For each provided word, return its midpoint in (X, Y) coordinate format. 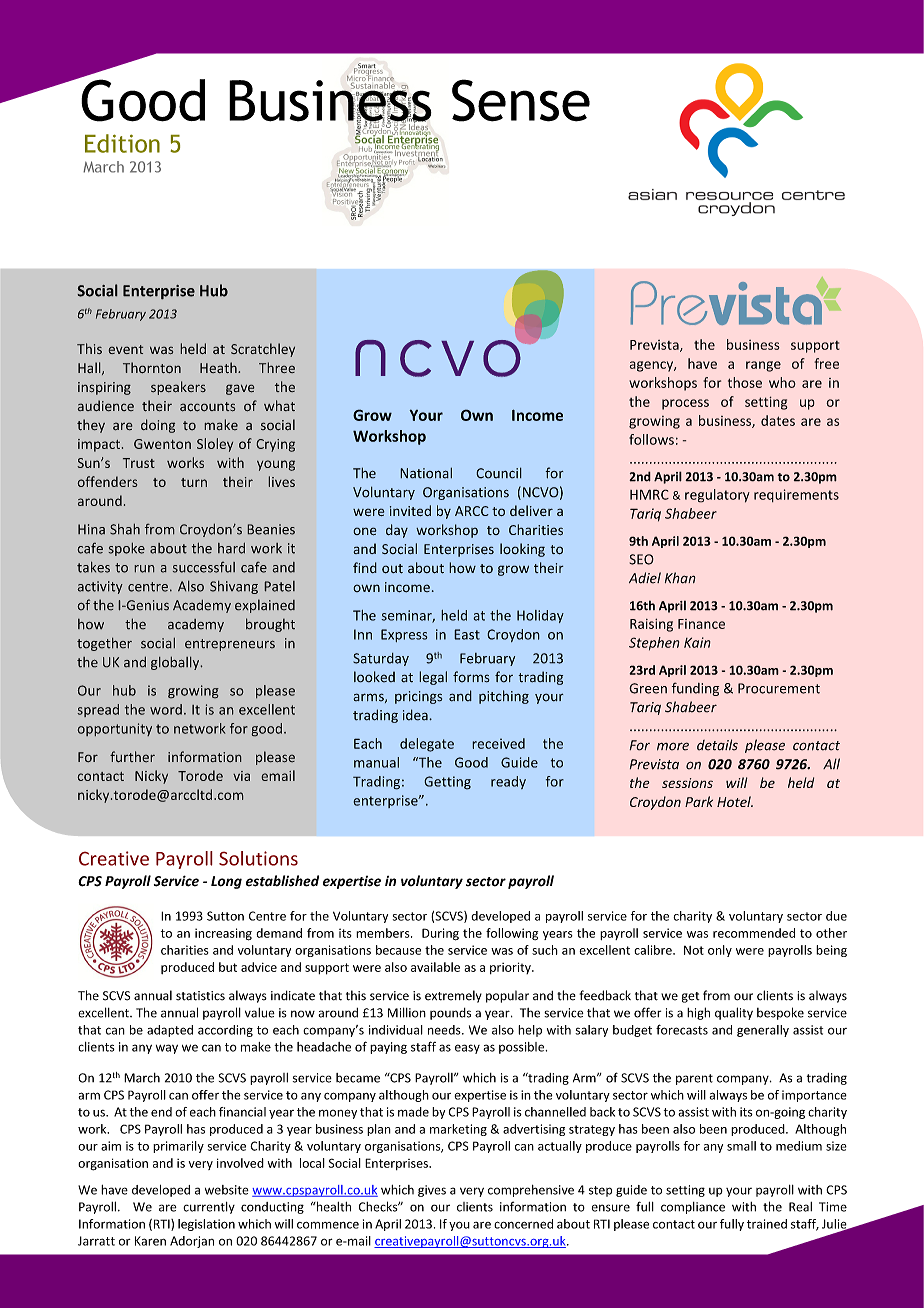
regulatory (717, 496)
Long (226, 882)
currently (209, 1208)
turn (194, 482)
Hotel (735, 801)
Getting (447, 783)
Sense (521, 100)
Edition (122, 143)
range (763, 366)
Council (499, 473)
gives (432, 1191)
